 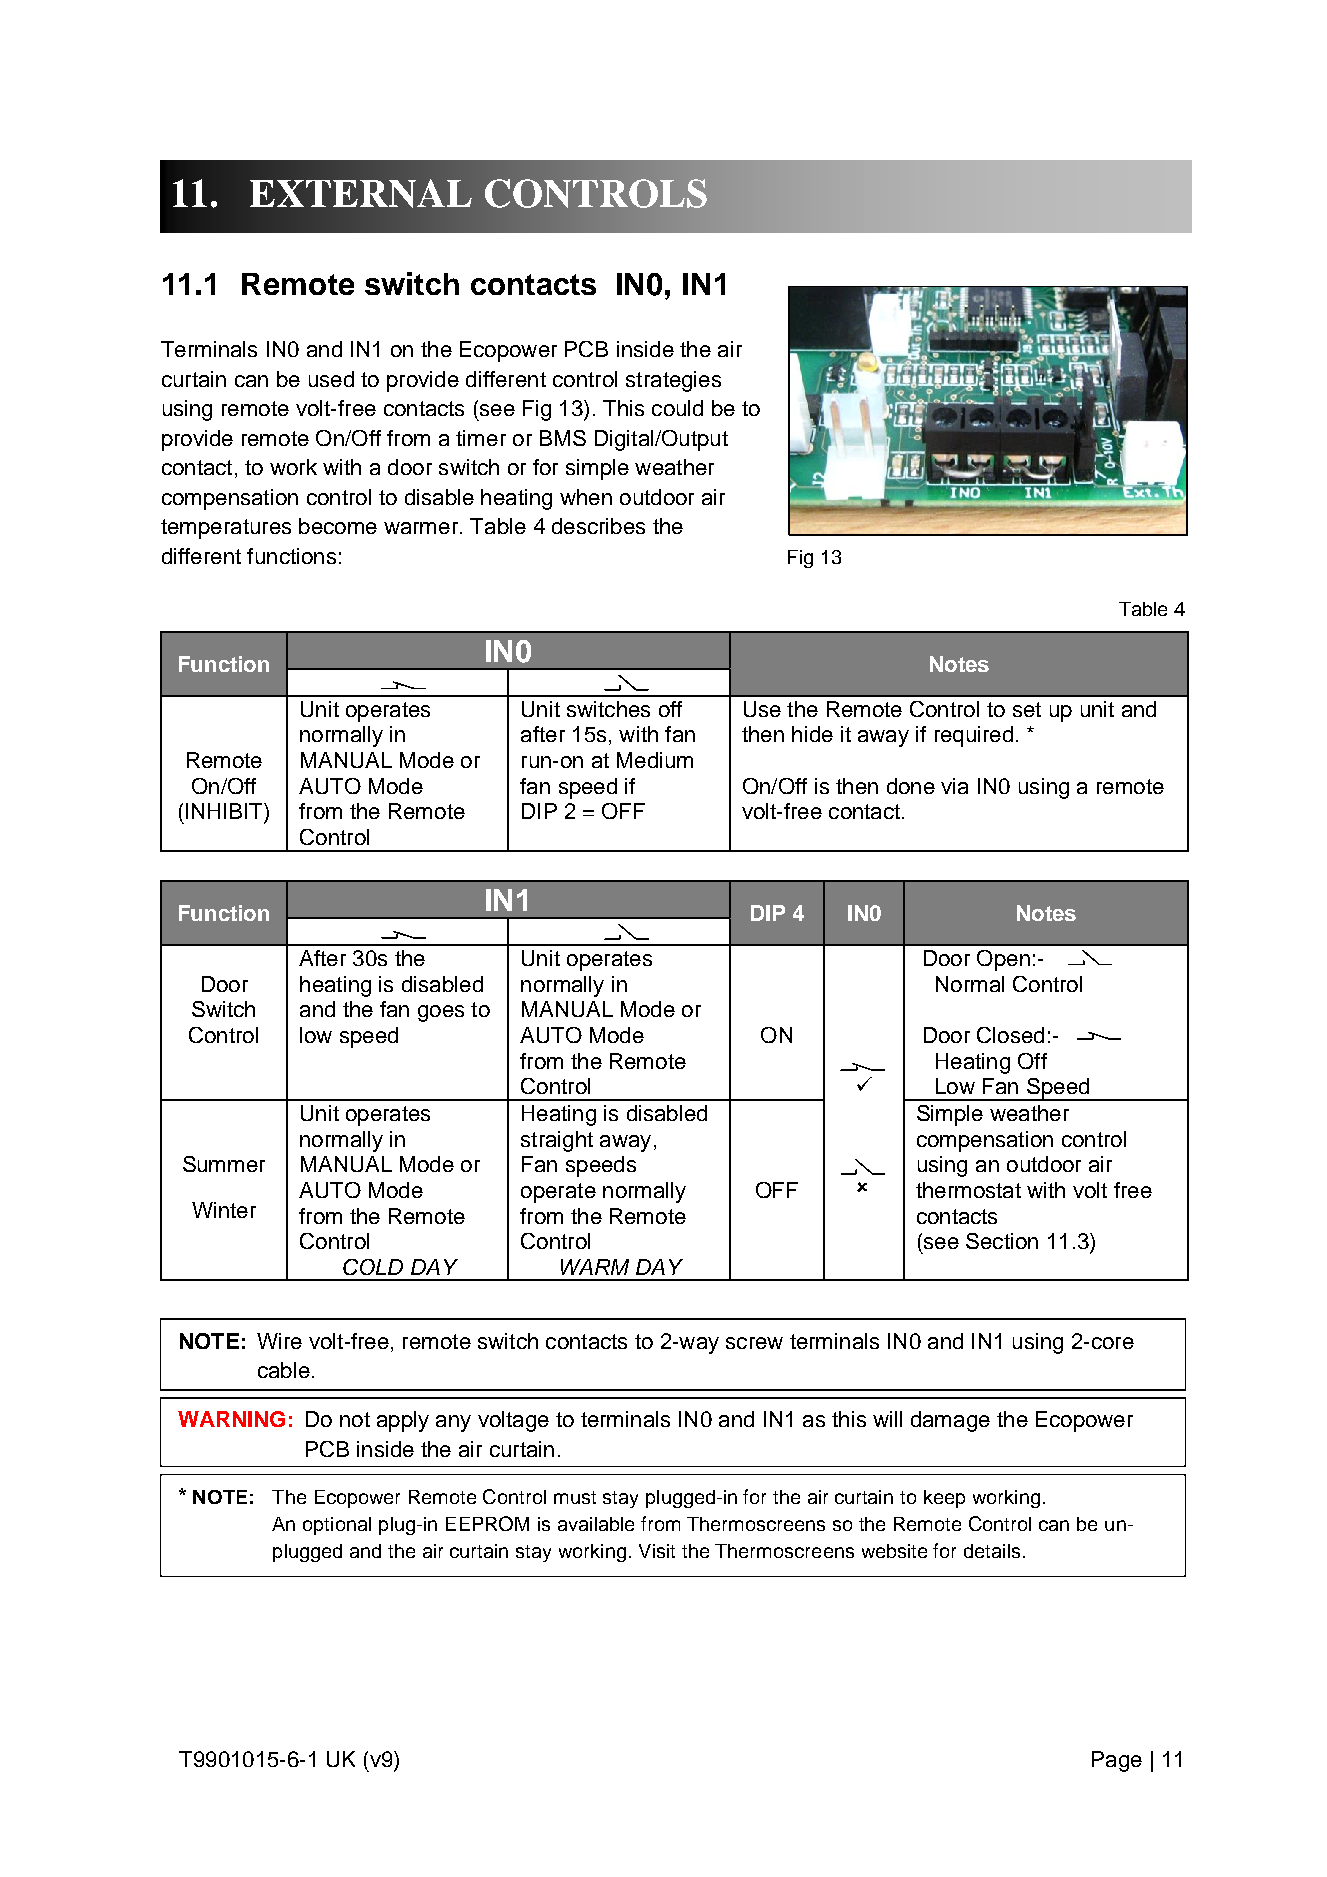 What do you see at coordinates (279, 1341) in the image?
I see `Wire` at bounding box center [279, 1341].
